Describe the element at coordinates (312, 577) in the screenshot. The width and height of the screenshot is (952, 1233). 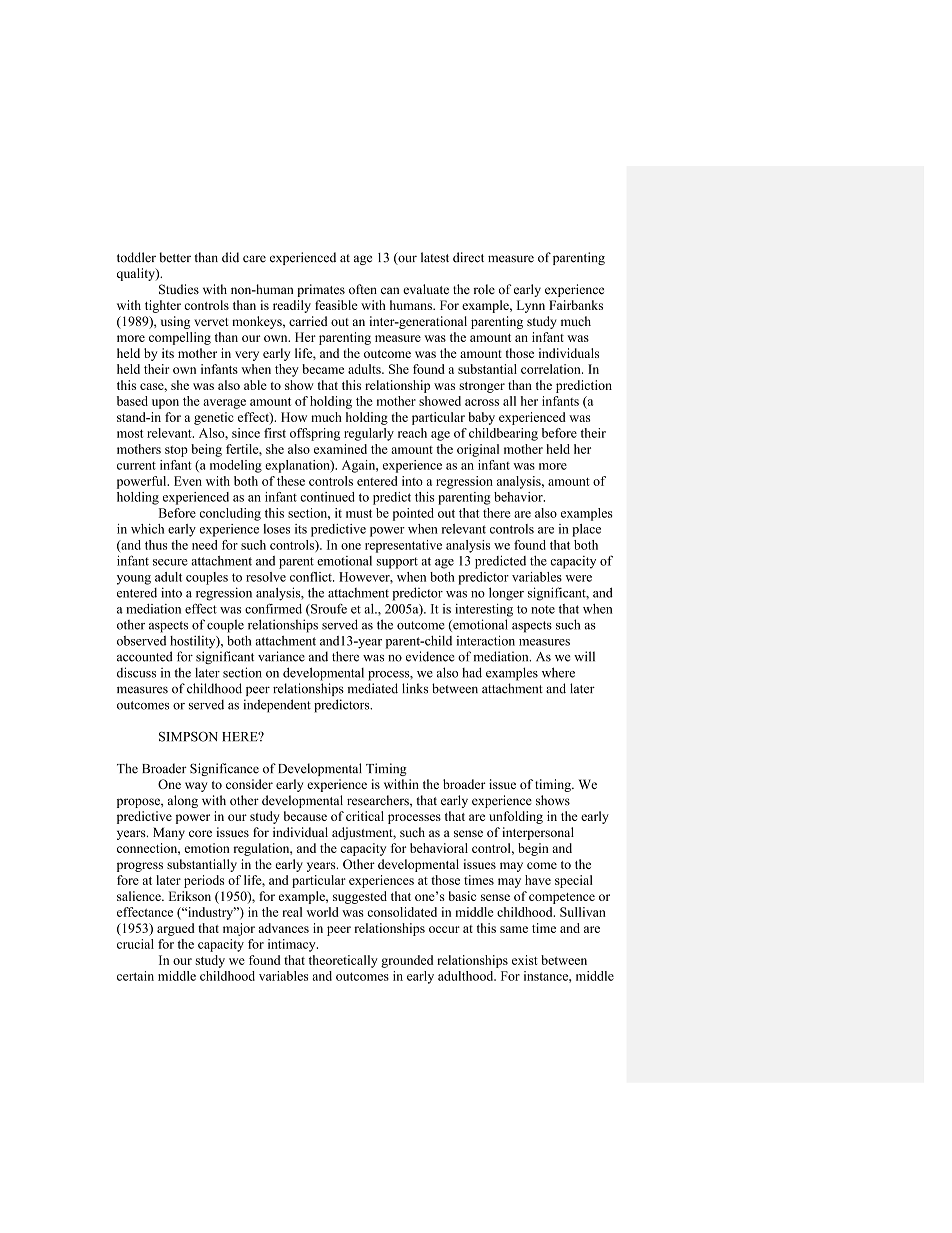
I see `conflict` at that location.
